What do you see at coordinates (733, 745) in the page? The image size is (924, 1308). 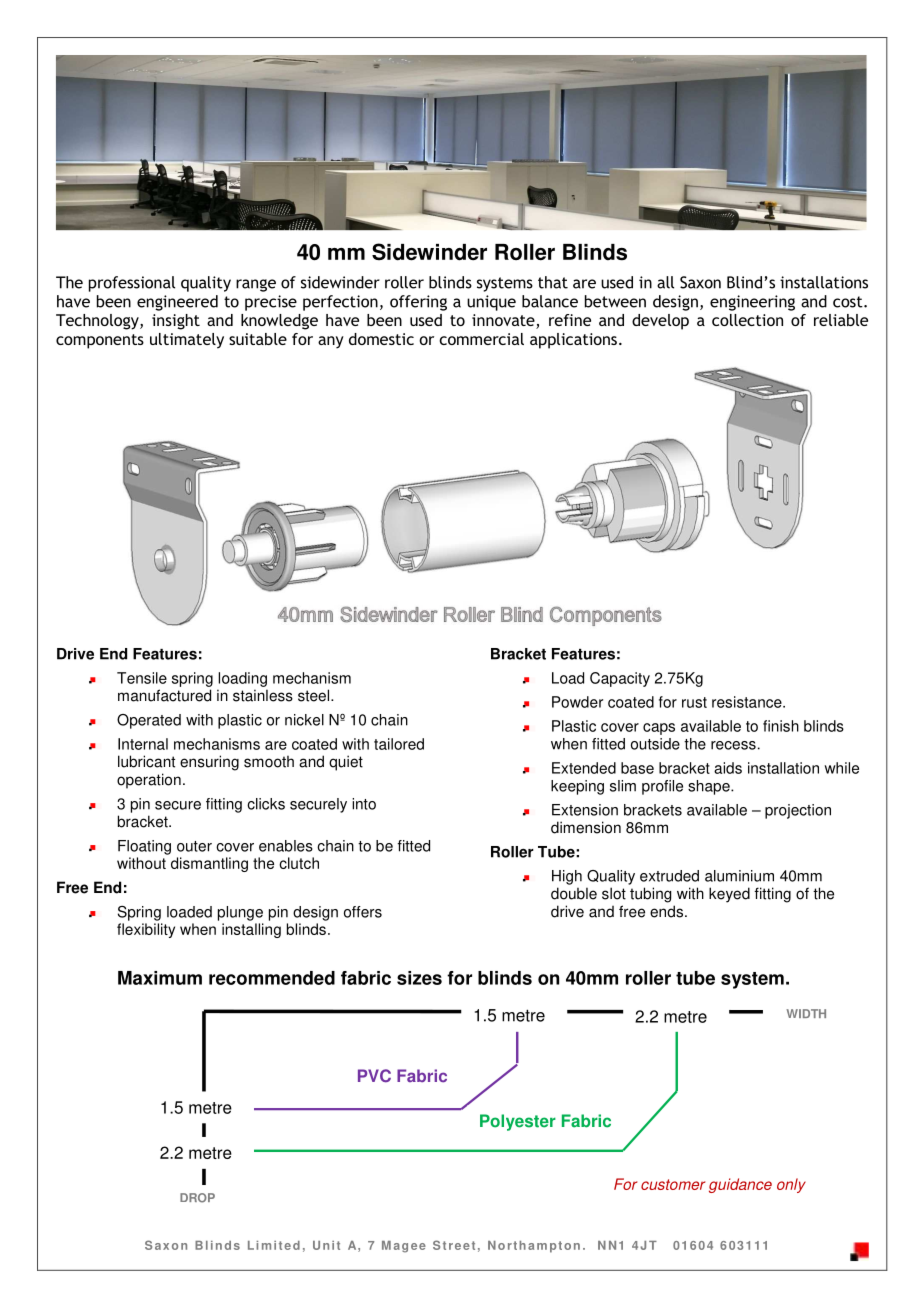 I see `recess` at bounding box center [733, 745].
